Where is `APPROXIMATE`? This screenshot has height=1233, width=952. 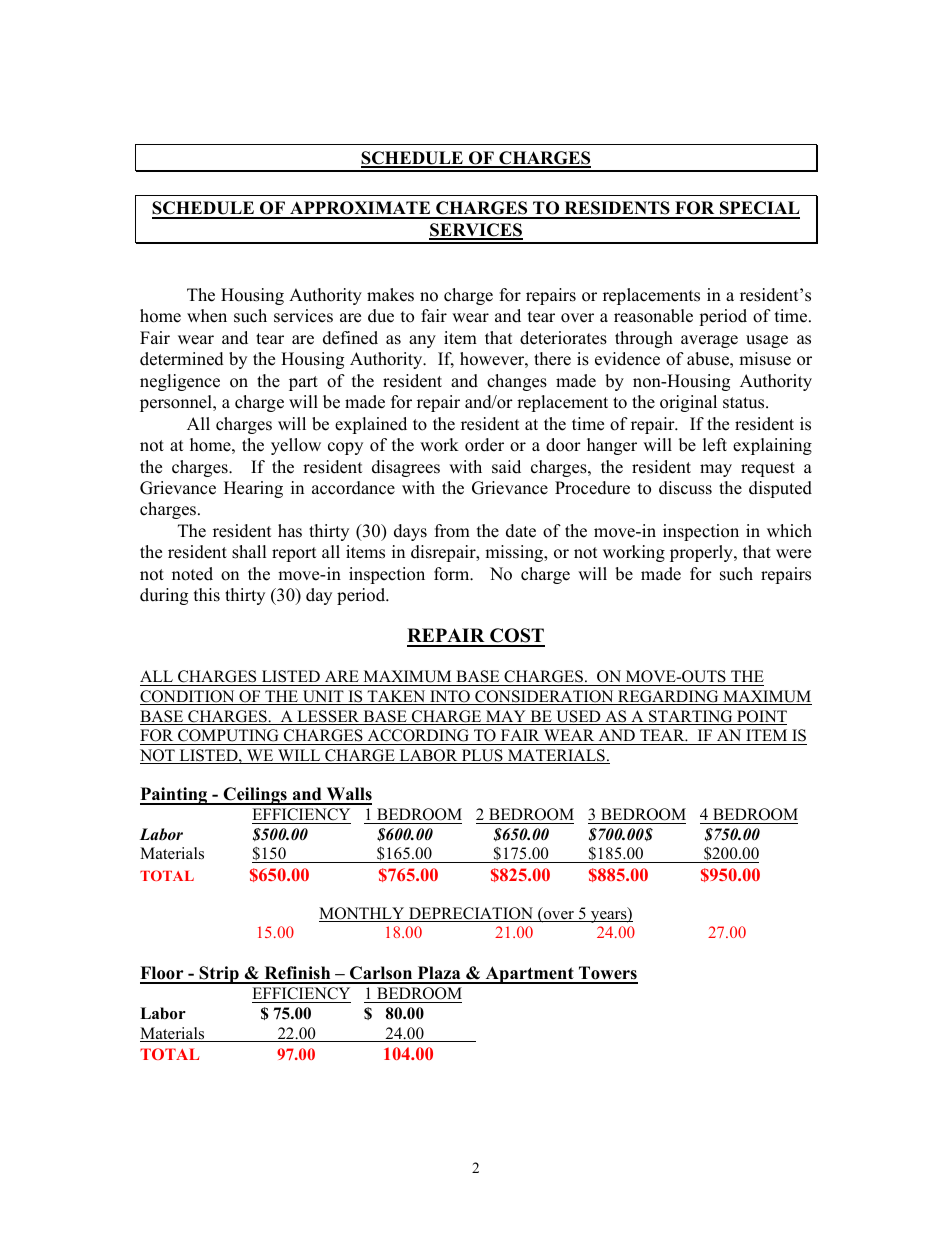 APPROXIMATE is located at coordinates (360, 209).
